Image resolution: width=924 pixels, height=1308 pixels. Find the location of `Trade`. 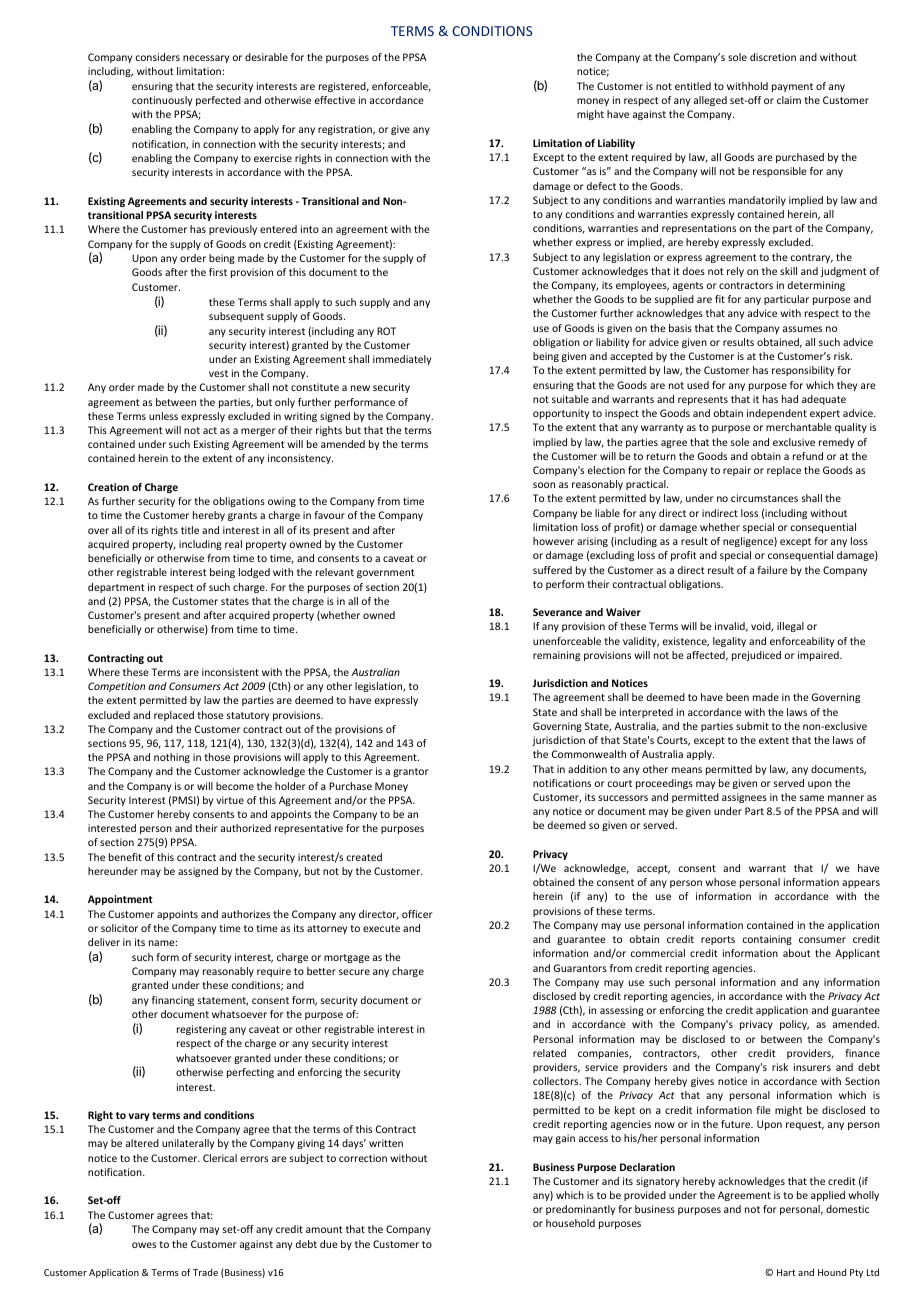

Trade is located at coordinates (205, 1272).
